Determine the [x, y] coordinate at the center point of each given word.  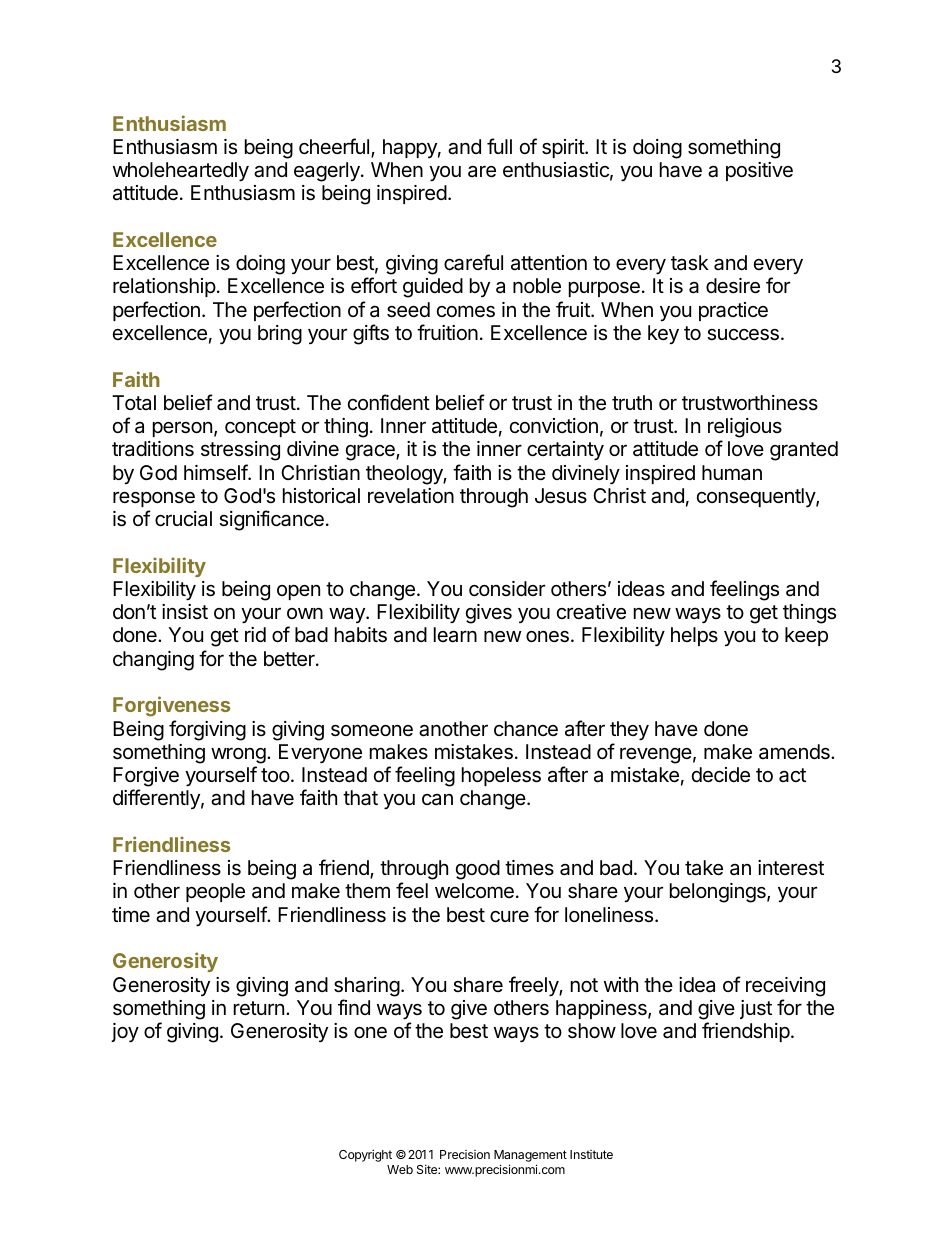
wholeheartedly [181, 172]
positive [759, 171]
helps [694, 636]
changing [153, 661]
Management [530, 1157]
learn [455, 635]
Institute [591, 1154]
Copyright [365, 1155]
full [499, 146]
